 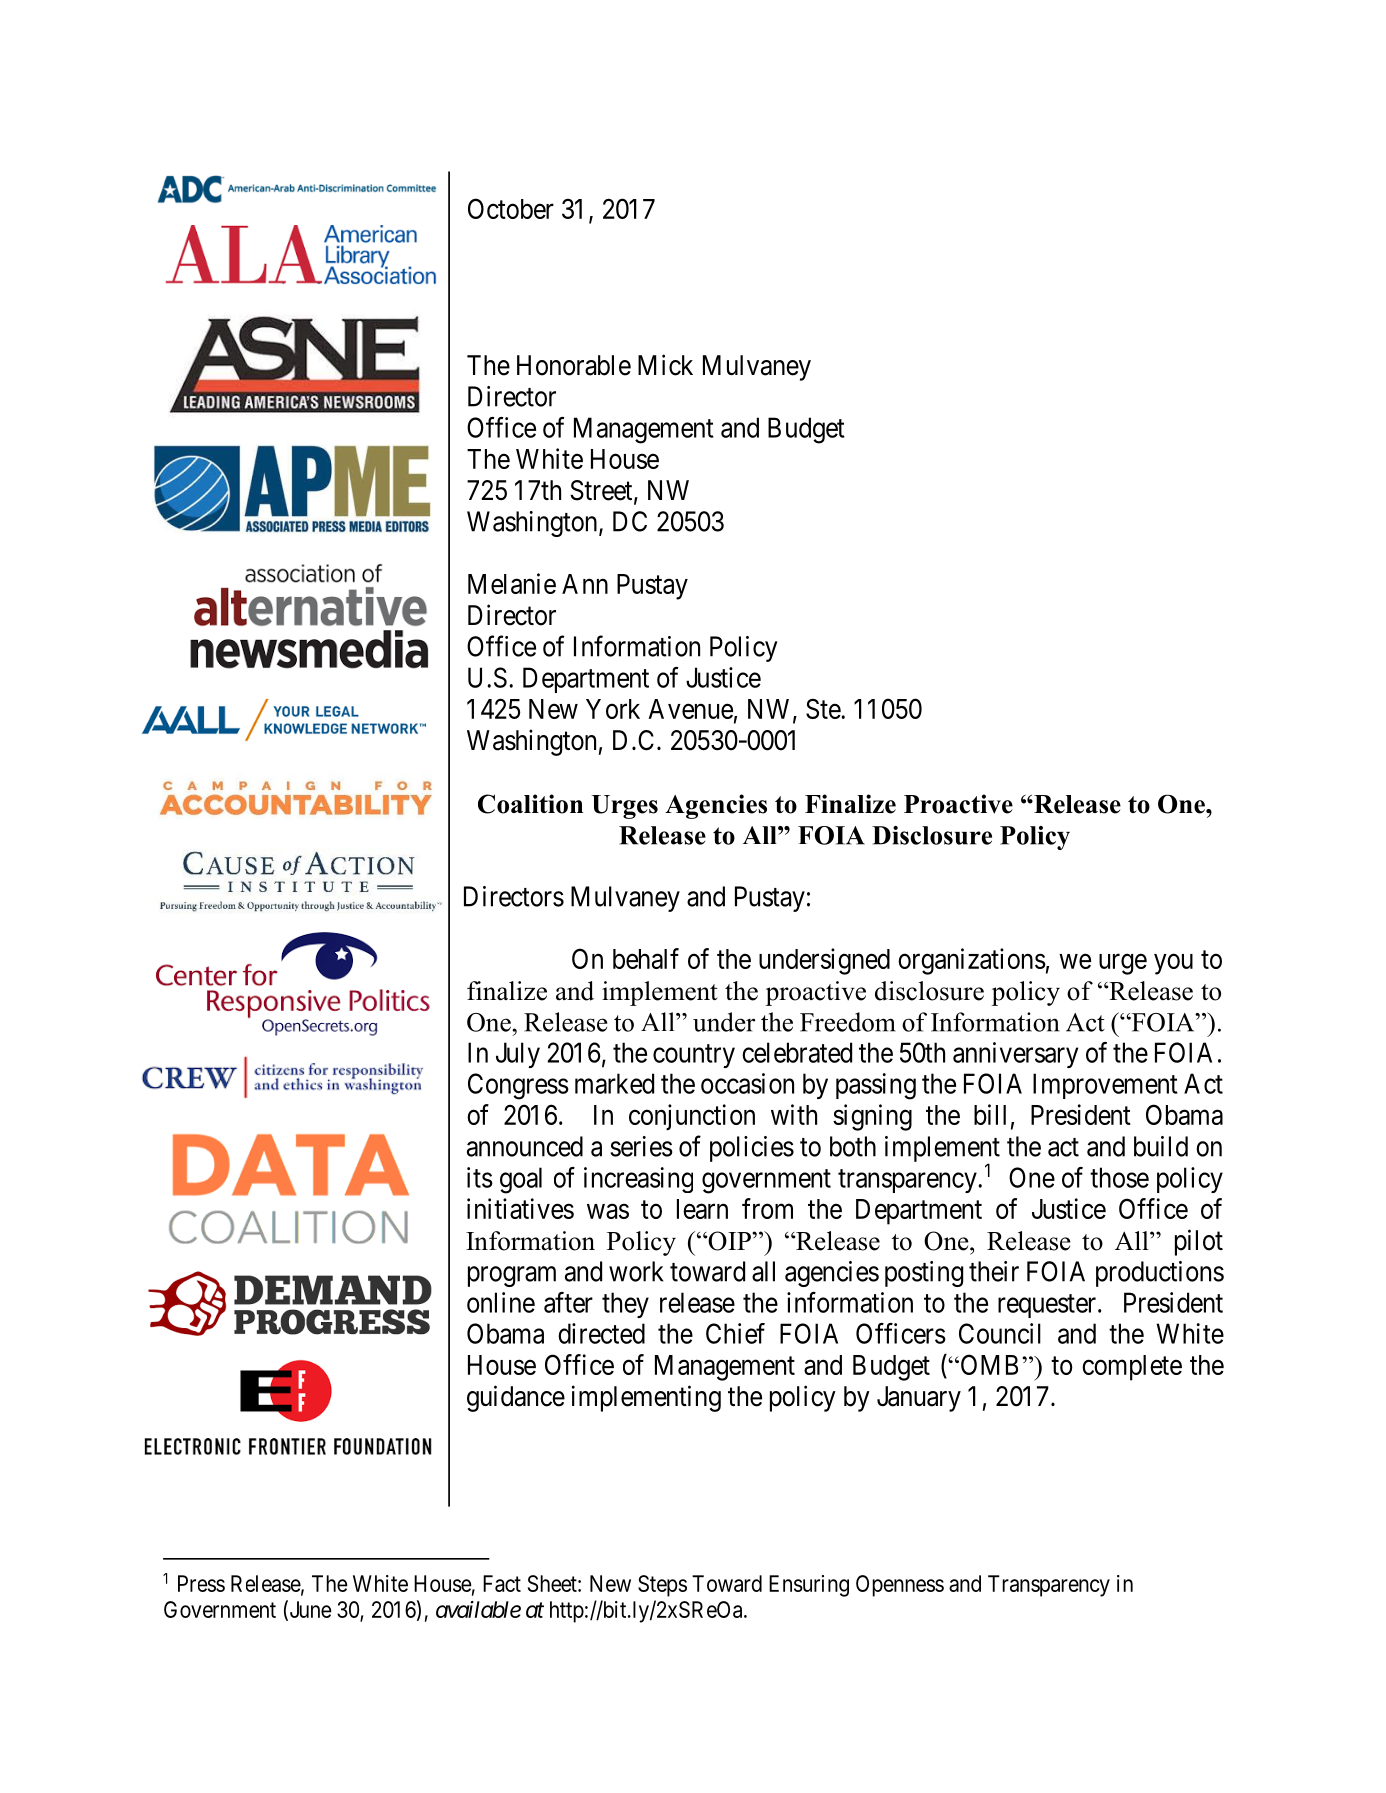 What do you see at coordinates (201, 1583) in the image?
I see `Press` at bounding box center [201, 1583].
